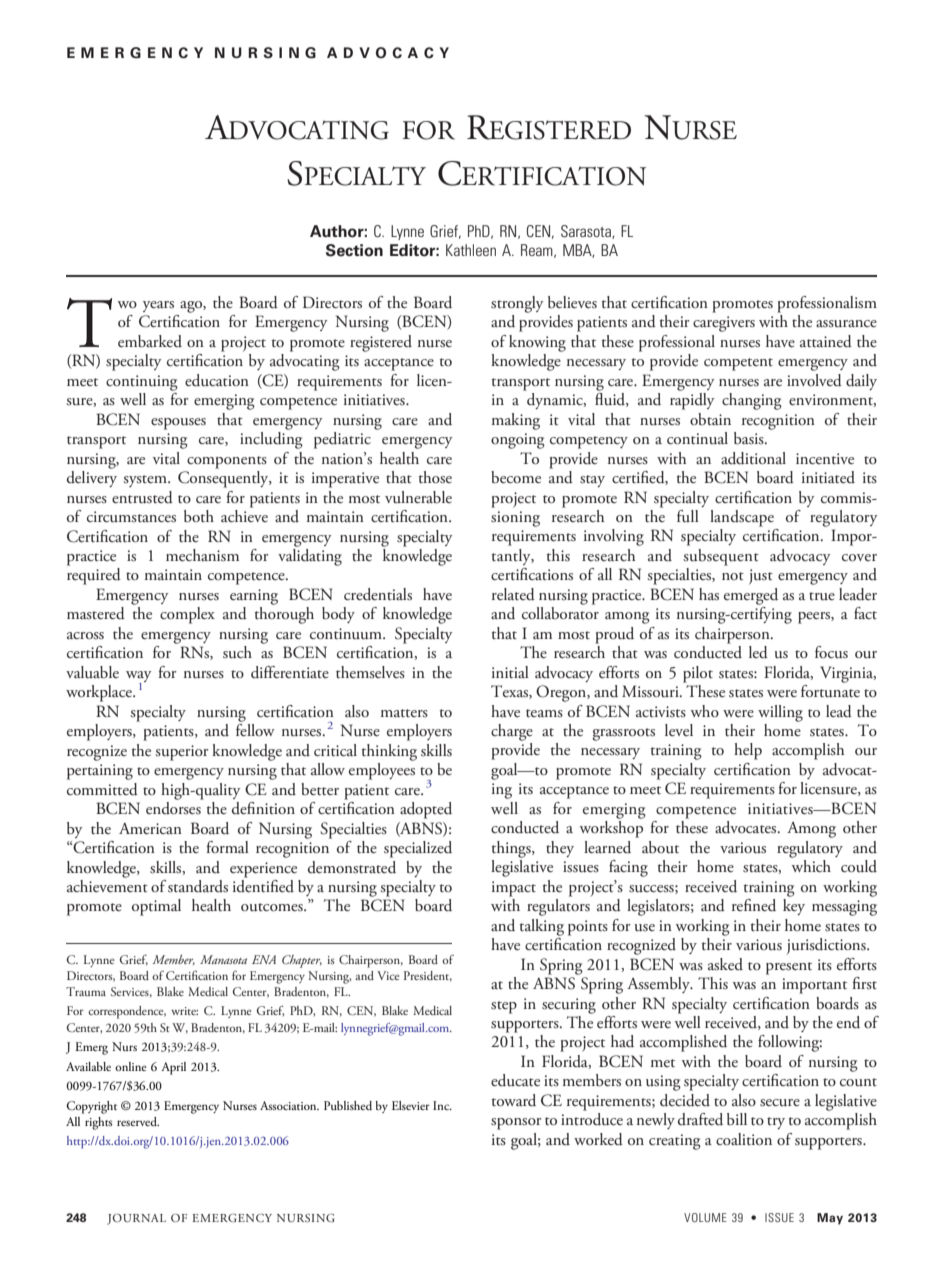 This image has width=952, height=1275. Describe the element at coordinates (811, 866) in the image. I see `which` at that location.
